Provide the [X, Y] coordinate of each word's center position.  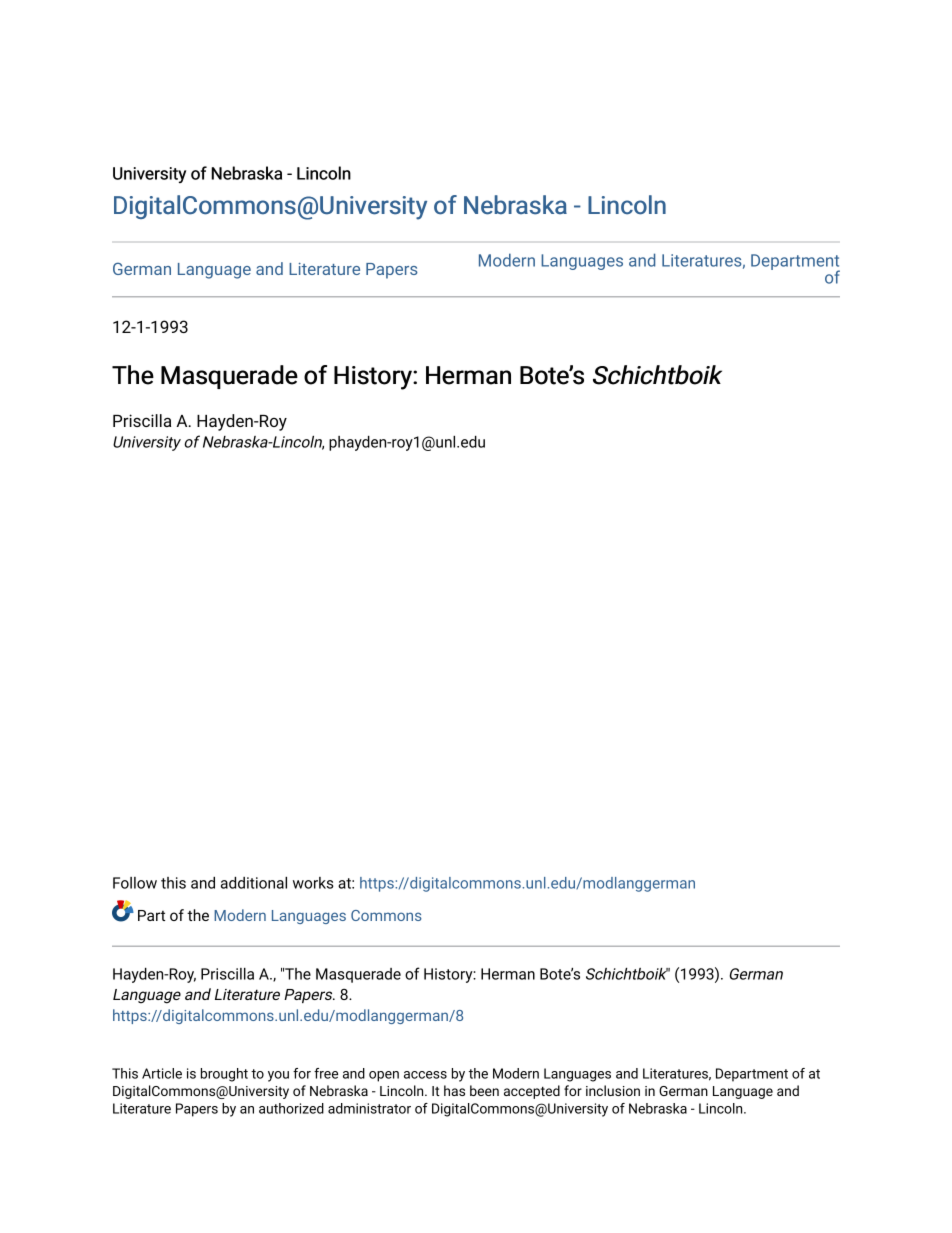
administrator [369, 1108]
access [425, 1075]
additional [254, 883]
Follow [135, 883]
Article [162, 1073]
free [326, 1073]
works [313, 883]
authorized [291, 1108]
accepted [532, 1092]
